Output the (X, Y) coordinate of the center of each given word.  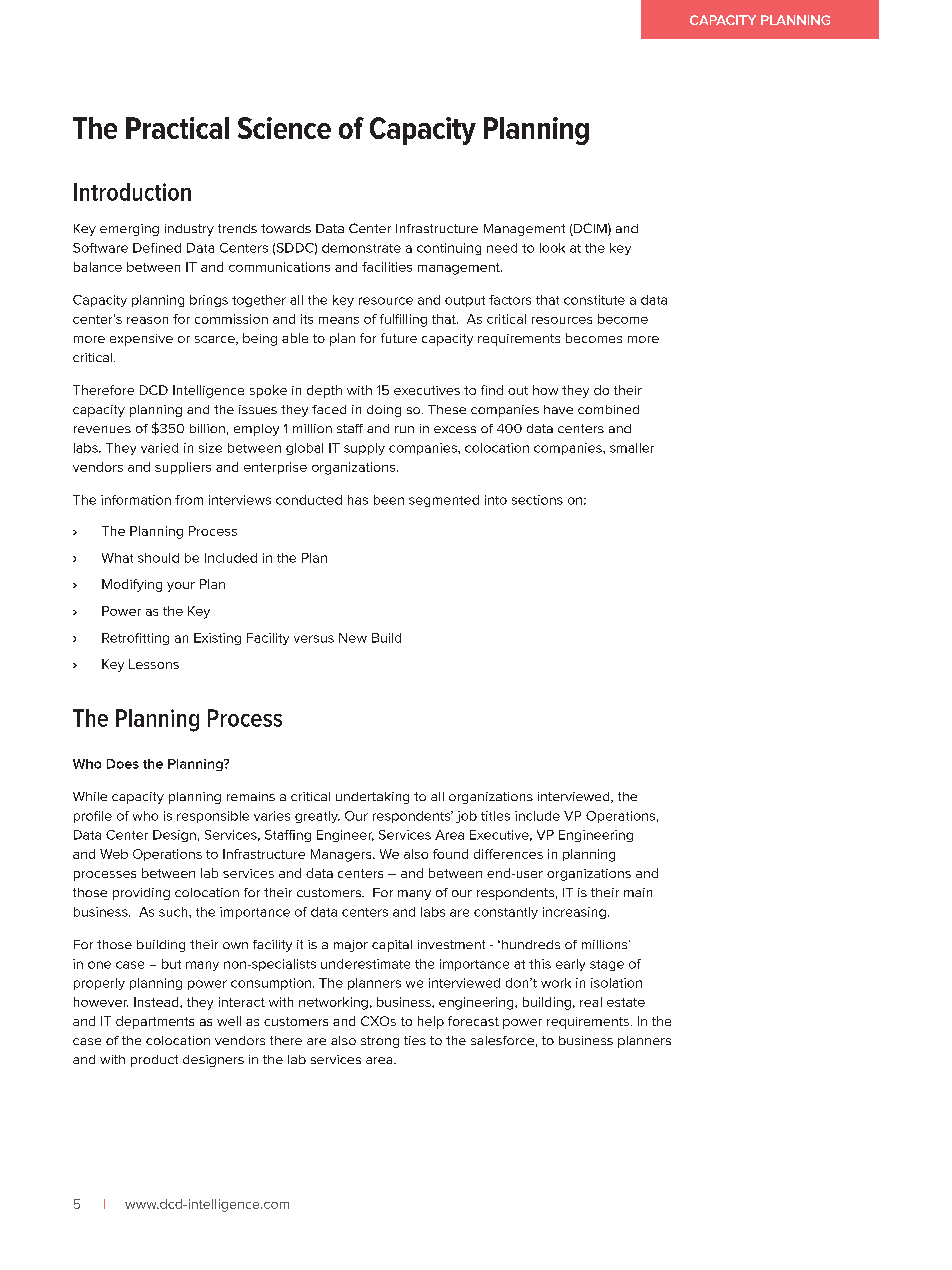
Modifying (132, 585)
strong (380, 1042)
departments (155, 1022)
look (552, 248)
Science (284, 128)
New (353, 638)
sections (537, 500)
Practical (177, 128)
